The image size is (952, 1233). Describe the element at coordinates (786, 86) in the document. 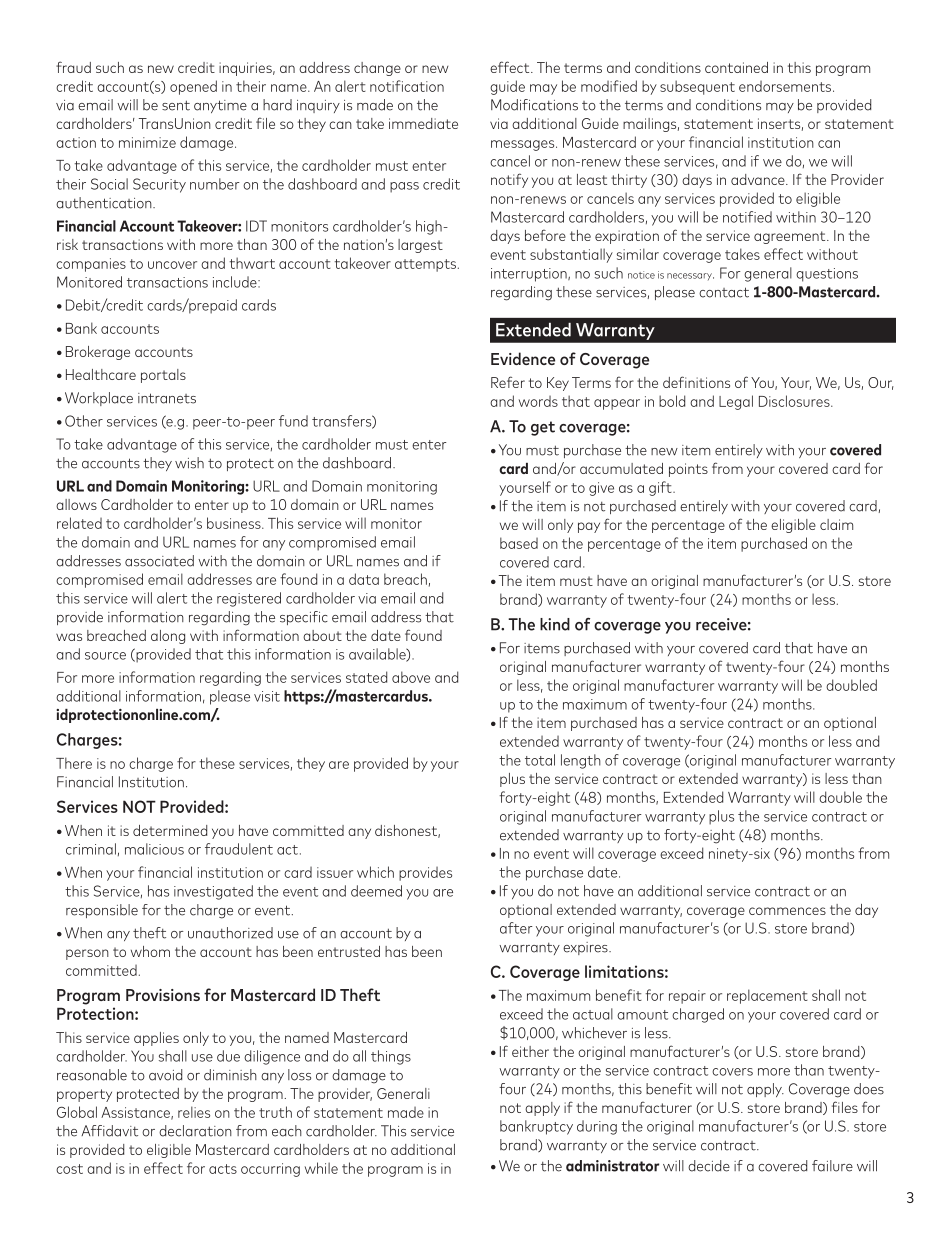

I see `endorsements` at that location.
